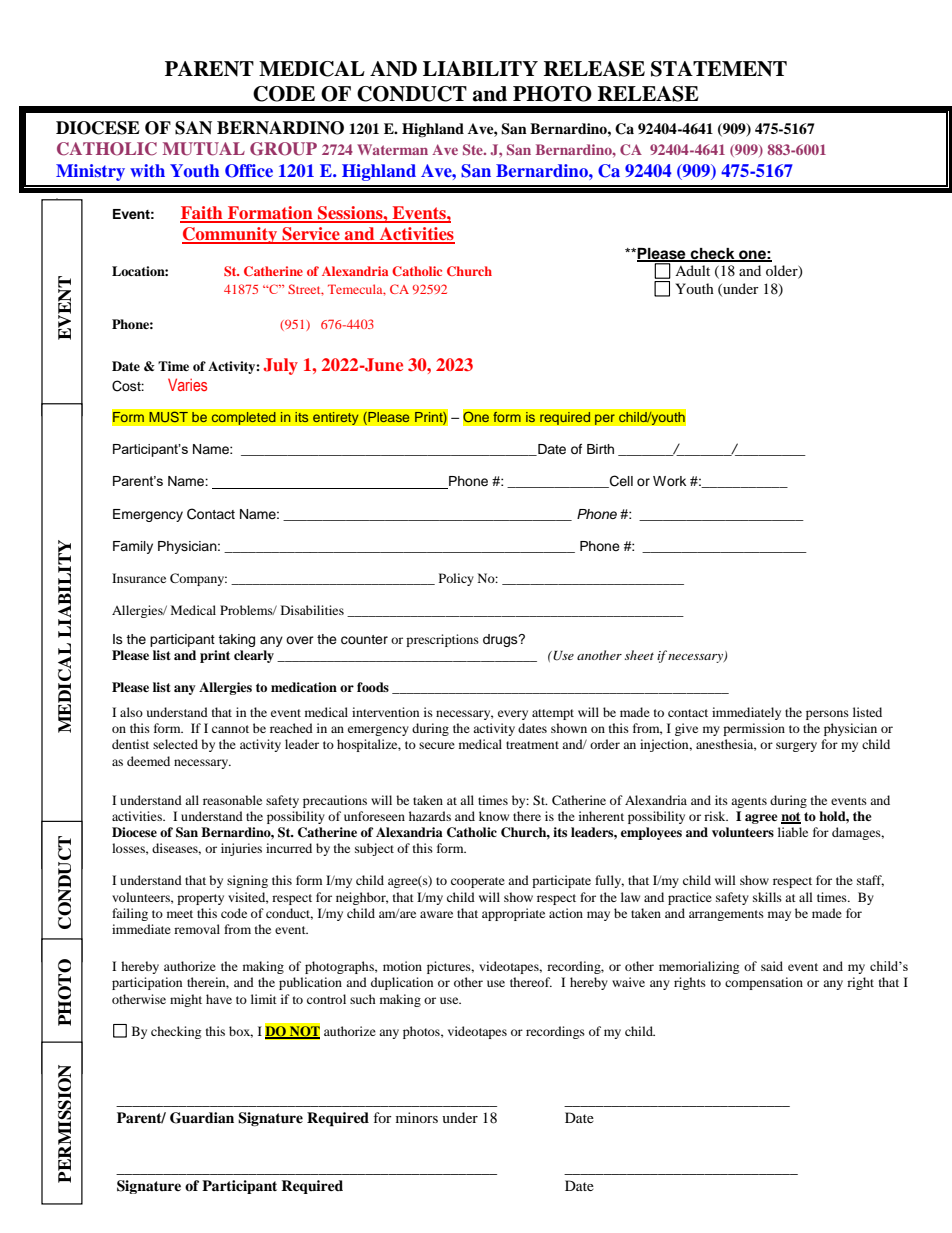  Describe the element at coordinates (639, 655) in the screenshot. I see `sheet` at that location.
